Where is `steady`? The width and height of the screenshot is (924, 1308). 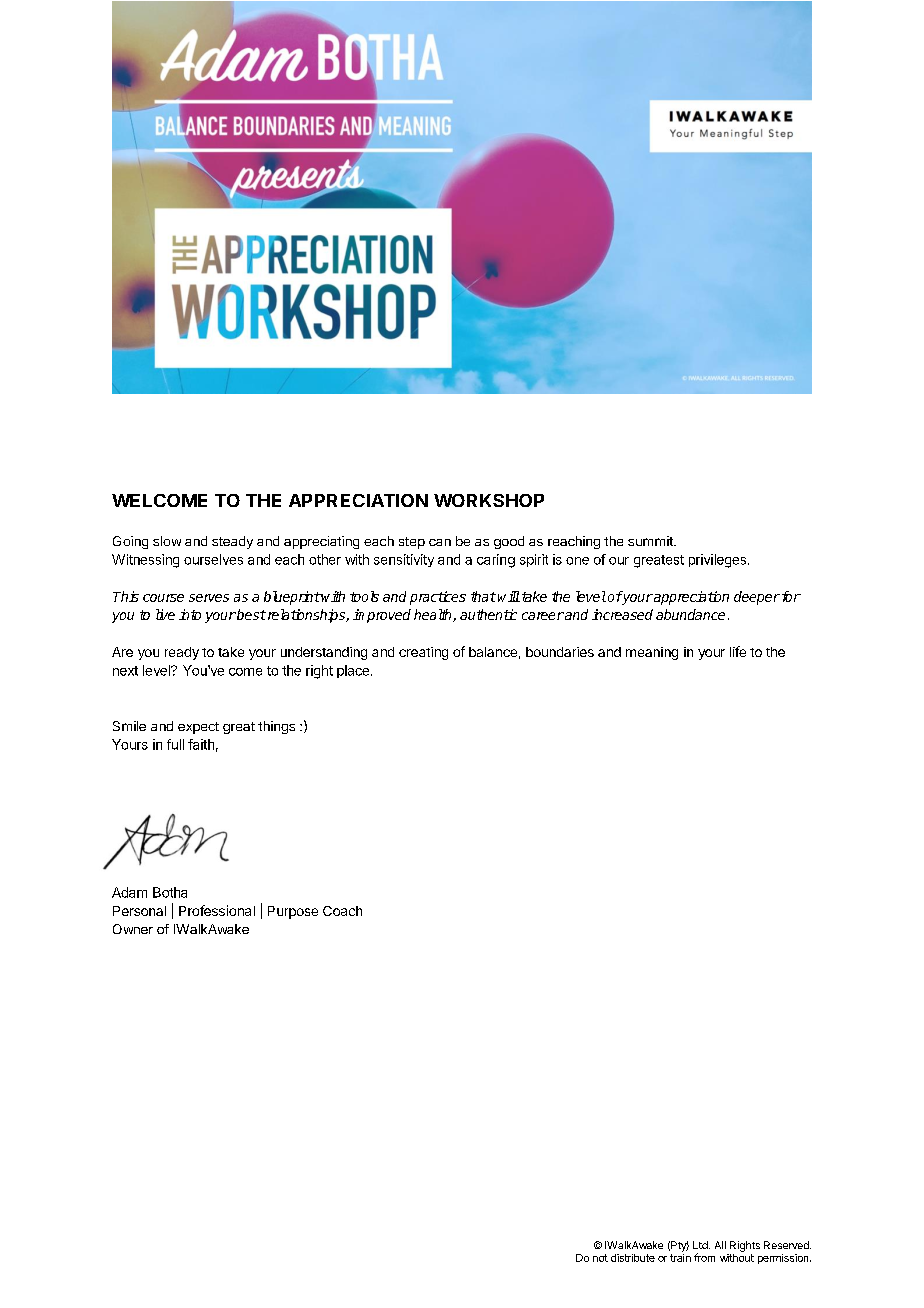 steady is located at coordinates (232, 542).
